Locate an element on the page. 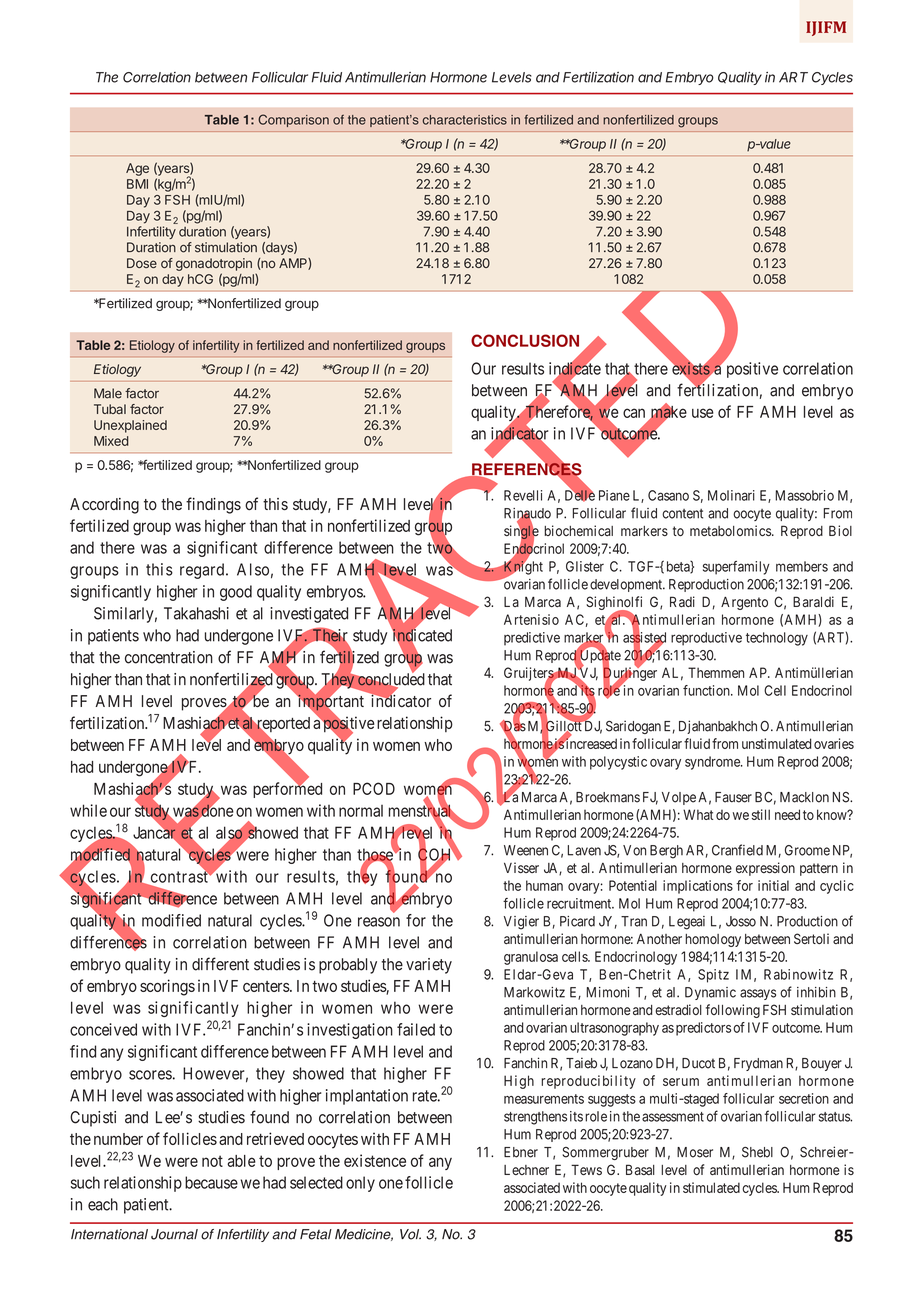 This document has width=923, height=1316. variety is located at coordinates (429, 966).
